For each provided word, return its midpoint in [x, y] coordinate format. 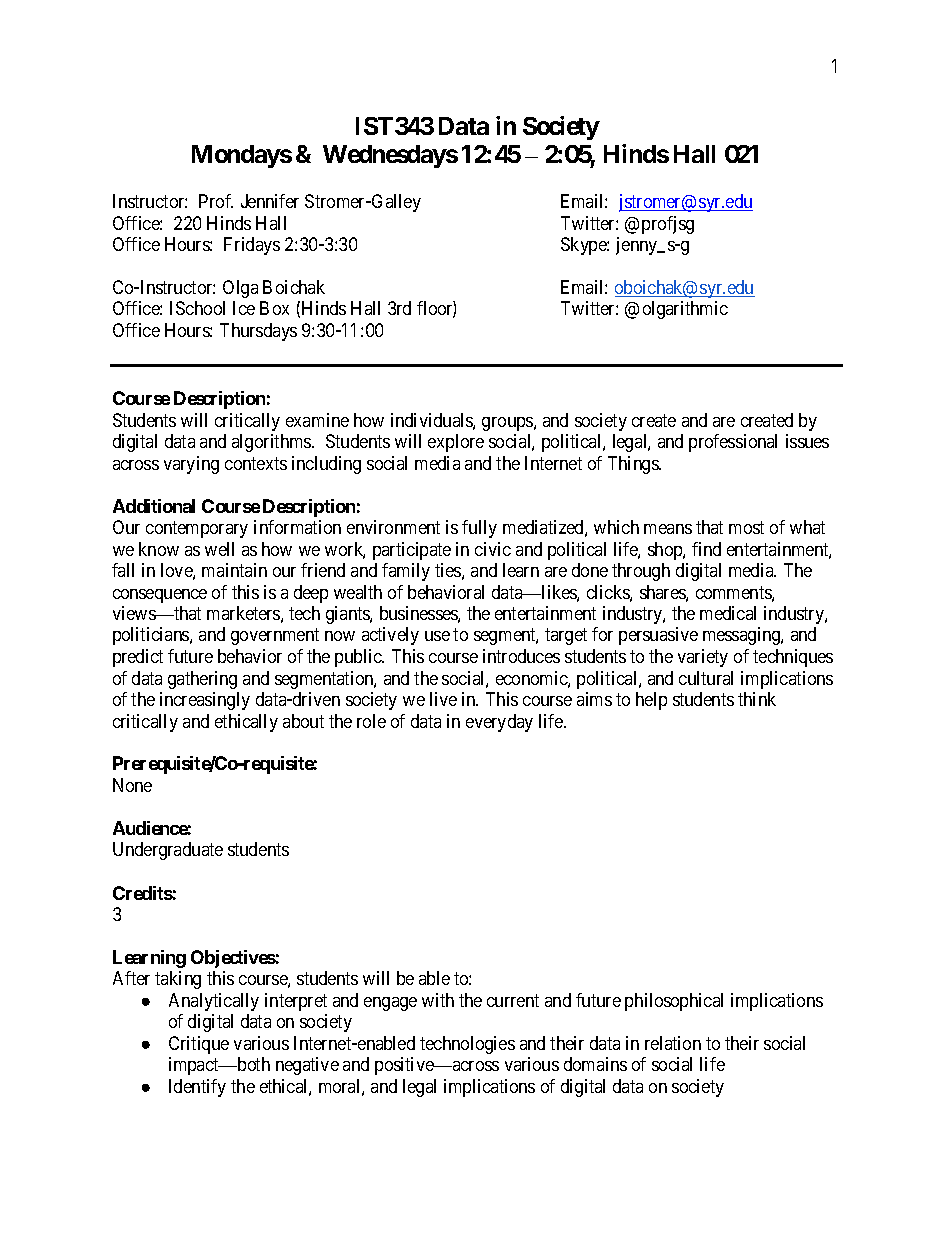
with [438, 1000]
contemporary [197, 529]
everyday [499, 723]
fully [479, 529]
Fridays [252, 246]
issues [807, 441]
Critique [199, 1045]
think [757, 699]
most [746, 527]
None [132, 785]
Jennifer [270, 201]
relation [673, 1043]
